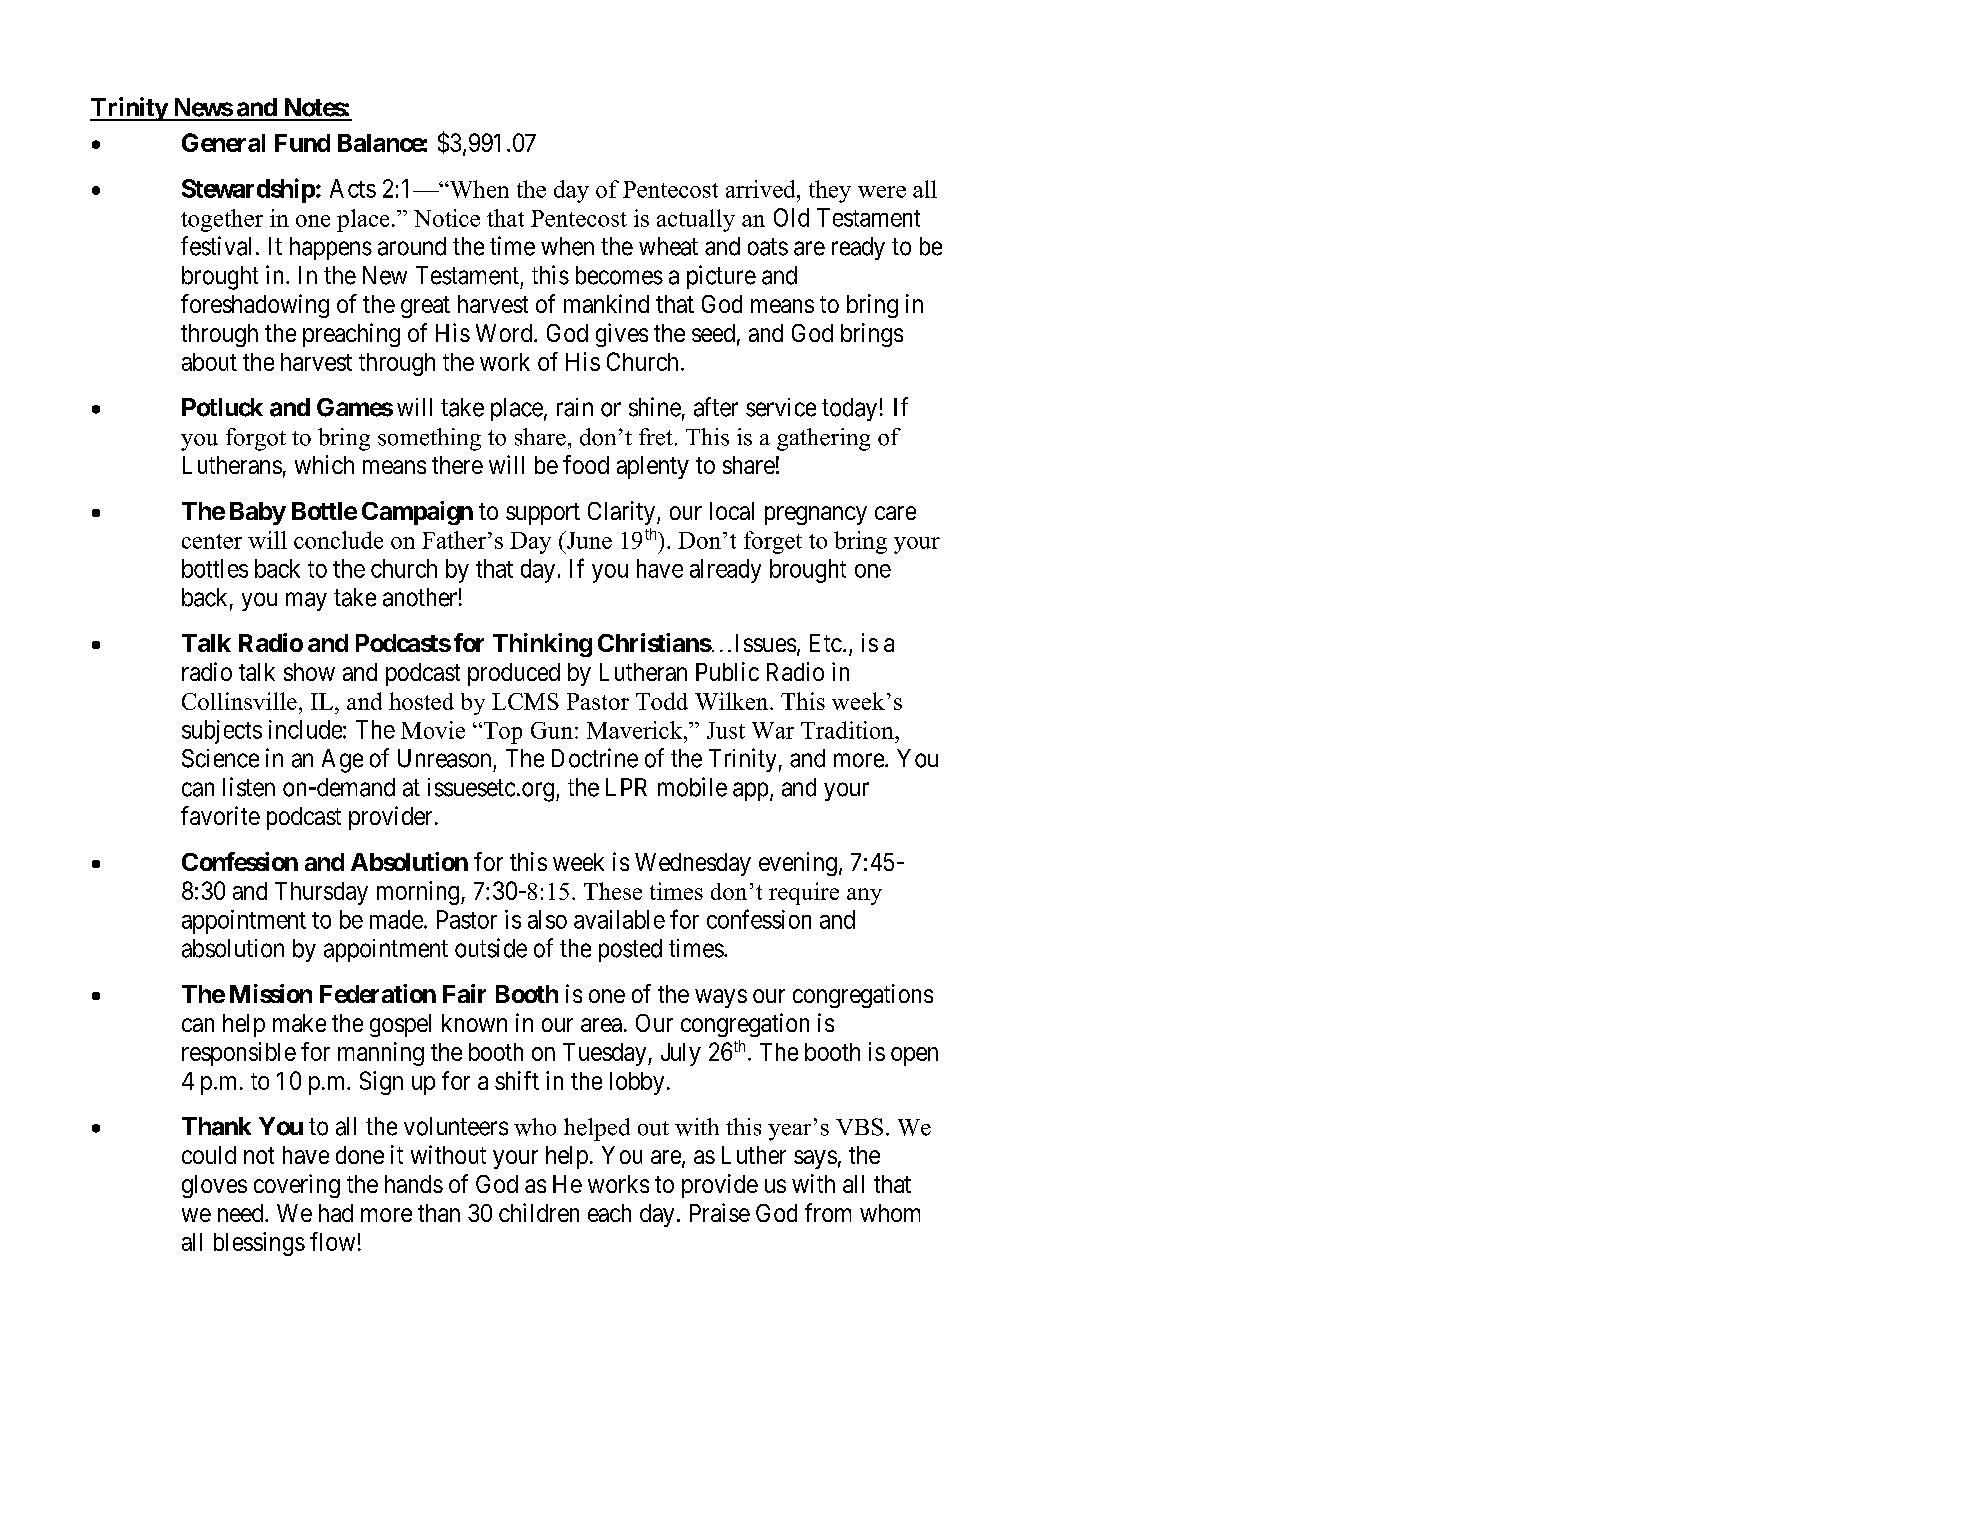  I want to click on also, so click(547, 919).
